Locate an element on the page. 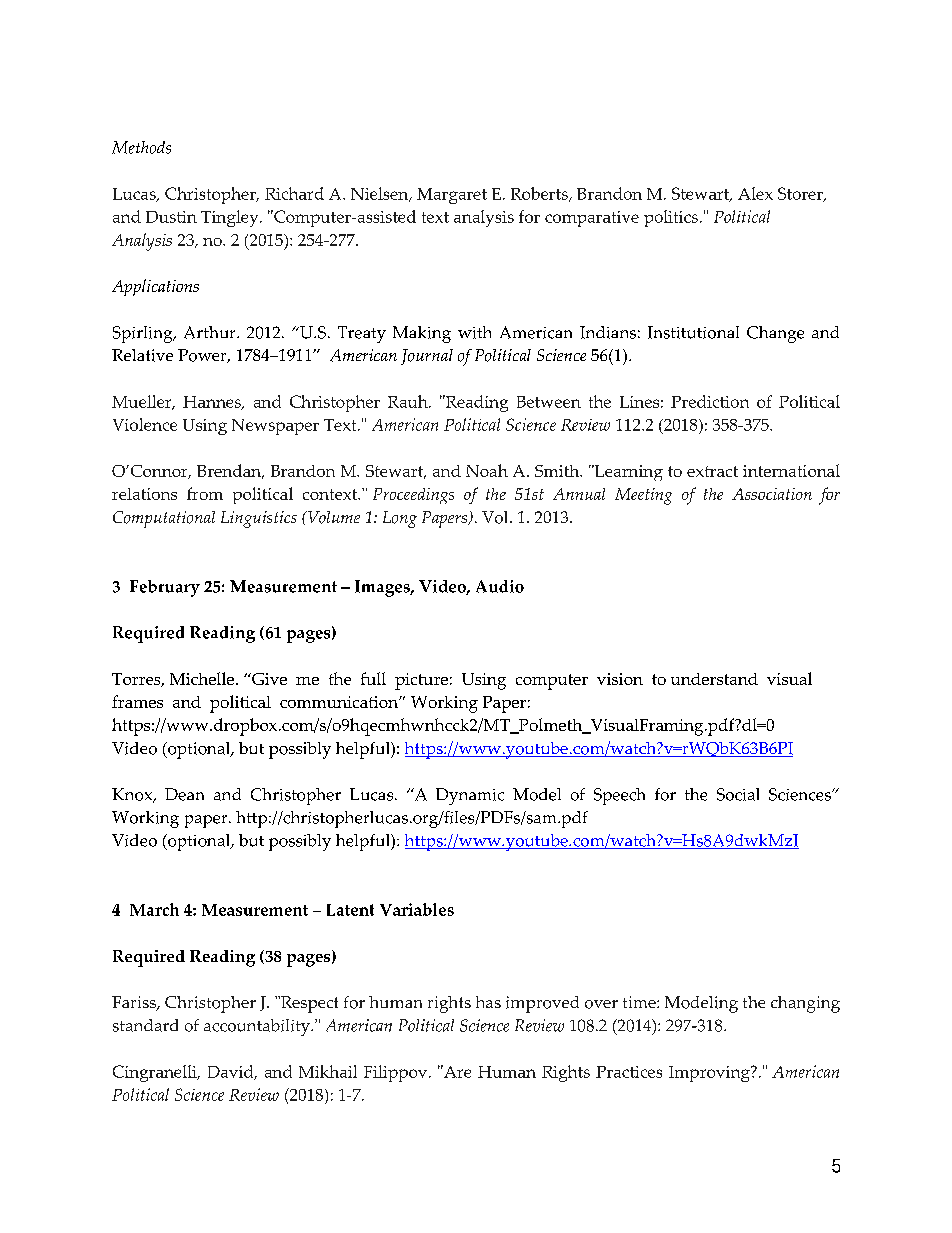 The height and width of the document is (1233, 952). Alex is located at coordinates (755, 193).
